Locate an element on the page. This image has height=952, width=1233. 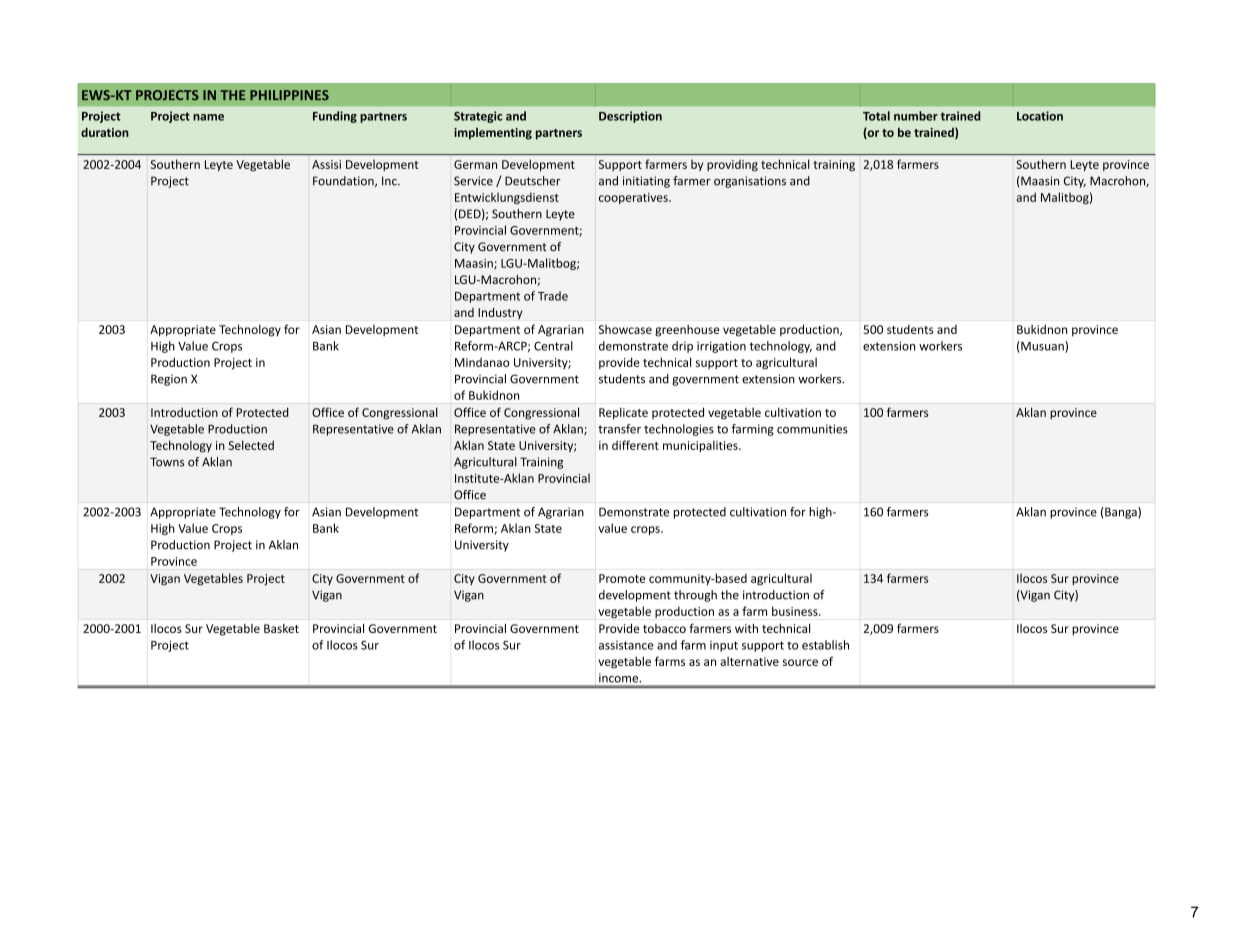
tobacco is located at coordinates (664, 628).
